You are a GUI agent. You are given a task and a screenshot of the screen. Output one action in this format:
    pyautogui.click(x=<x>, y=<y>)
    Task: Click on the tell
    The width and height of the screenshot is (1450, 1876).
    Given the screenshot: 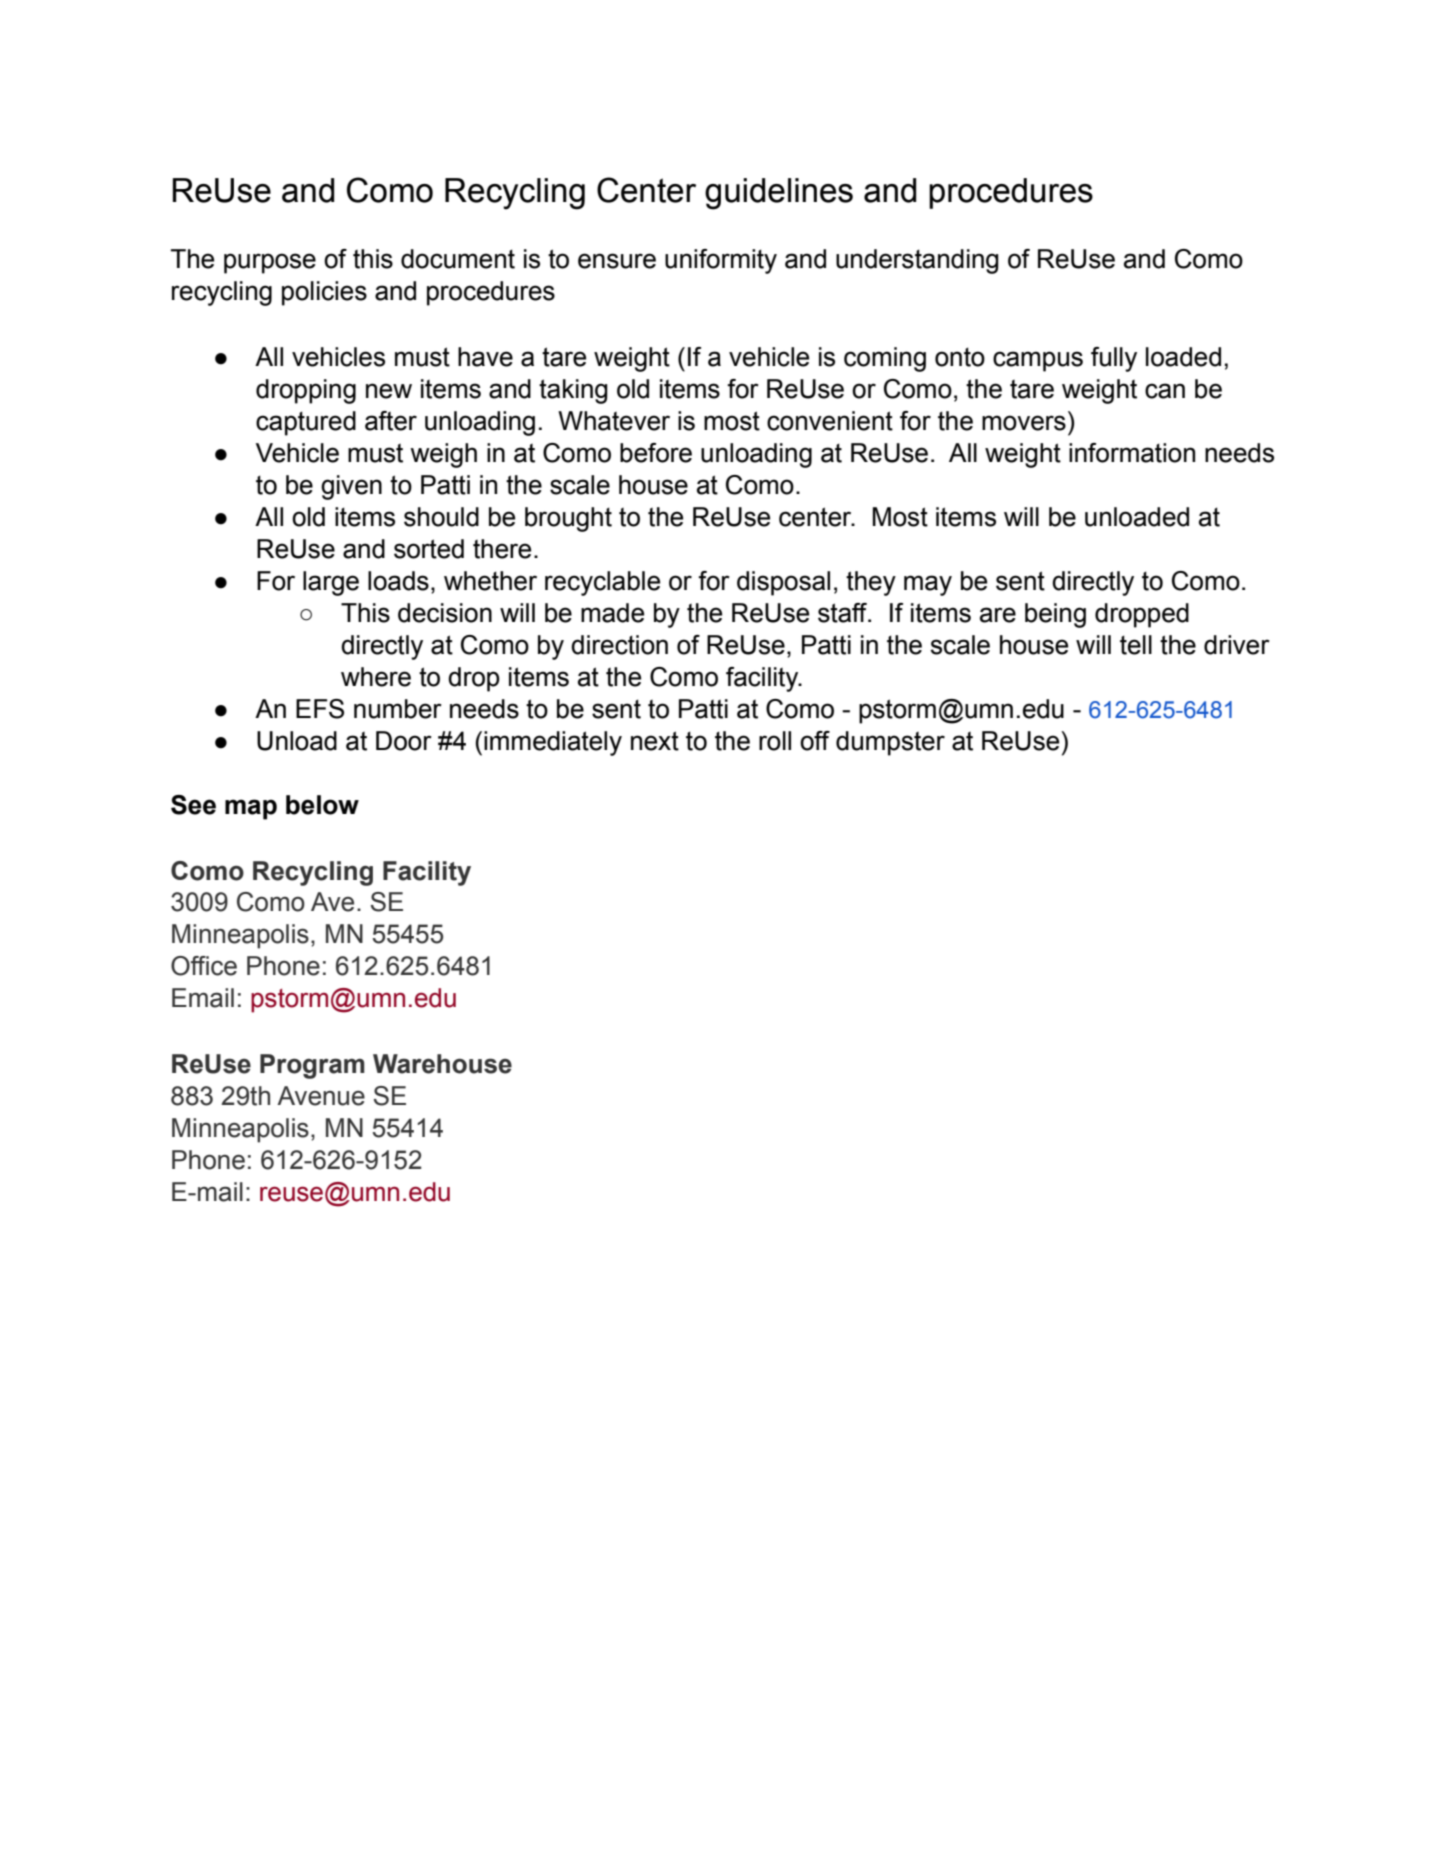 What is the action you would take?
    pyautogui.click(x=1136, y=645)
